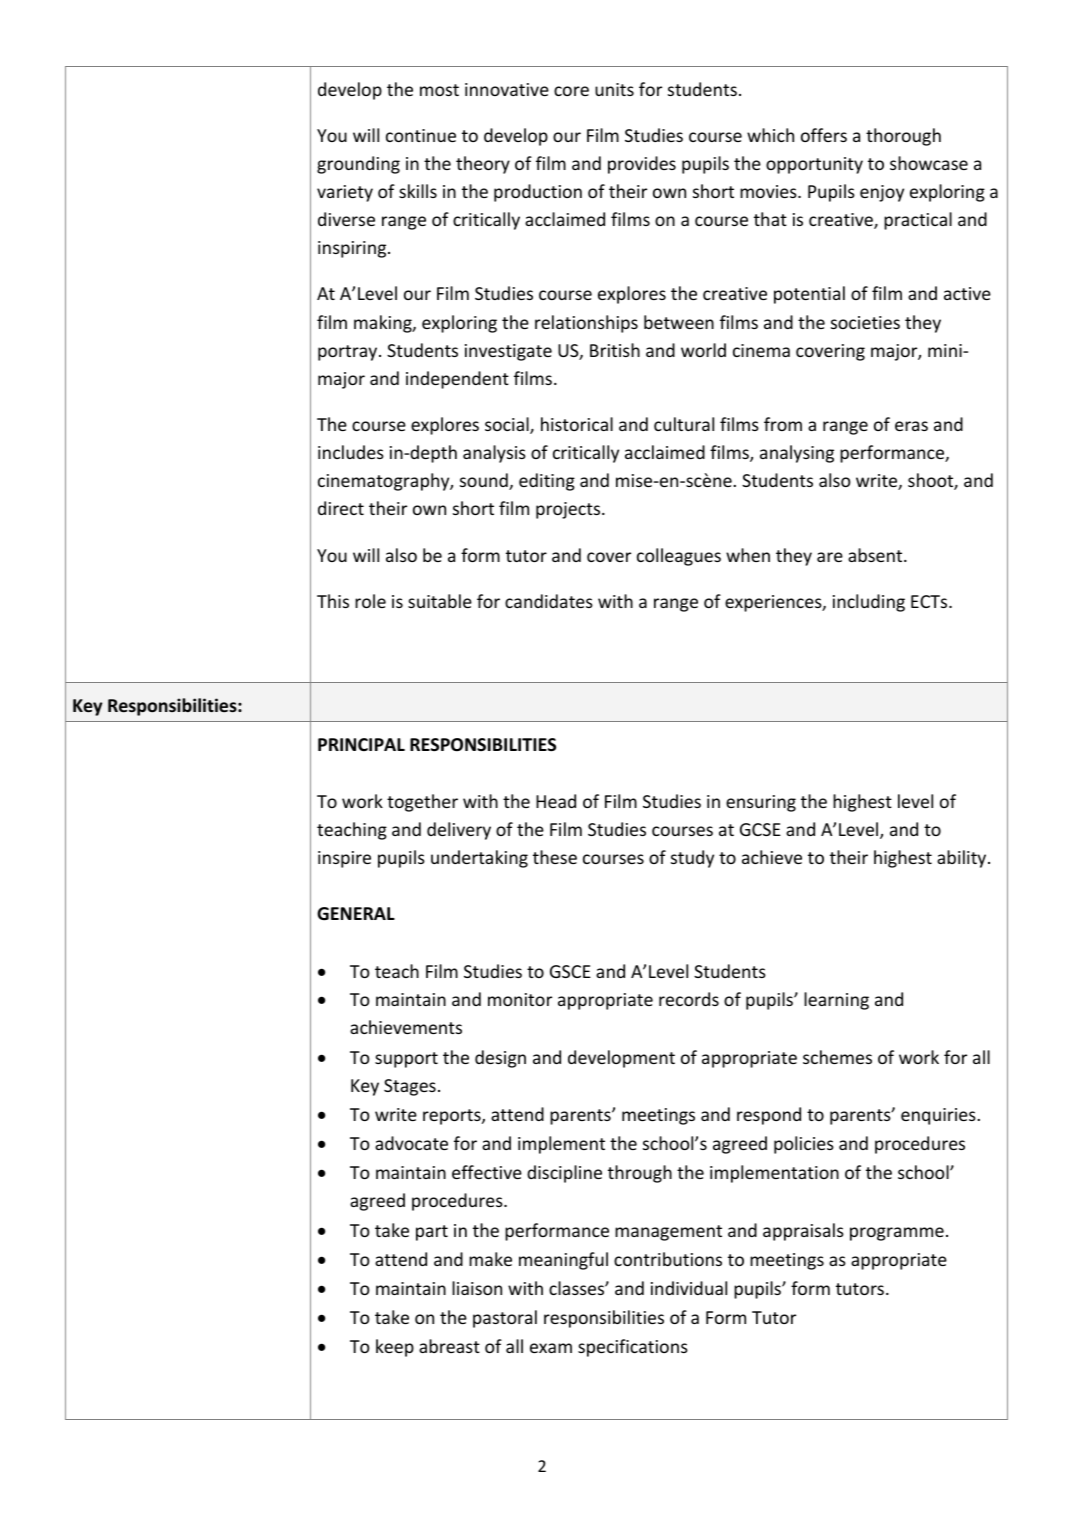 The height and width of the screenshot is (1532, 1083). Describe the element at coordinates (341, 508) in the screenshot. I see `direct` at that location.
